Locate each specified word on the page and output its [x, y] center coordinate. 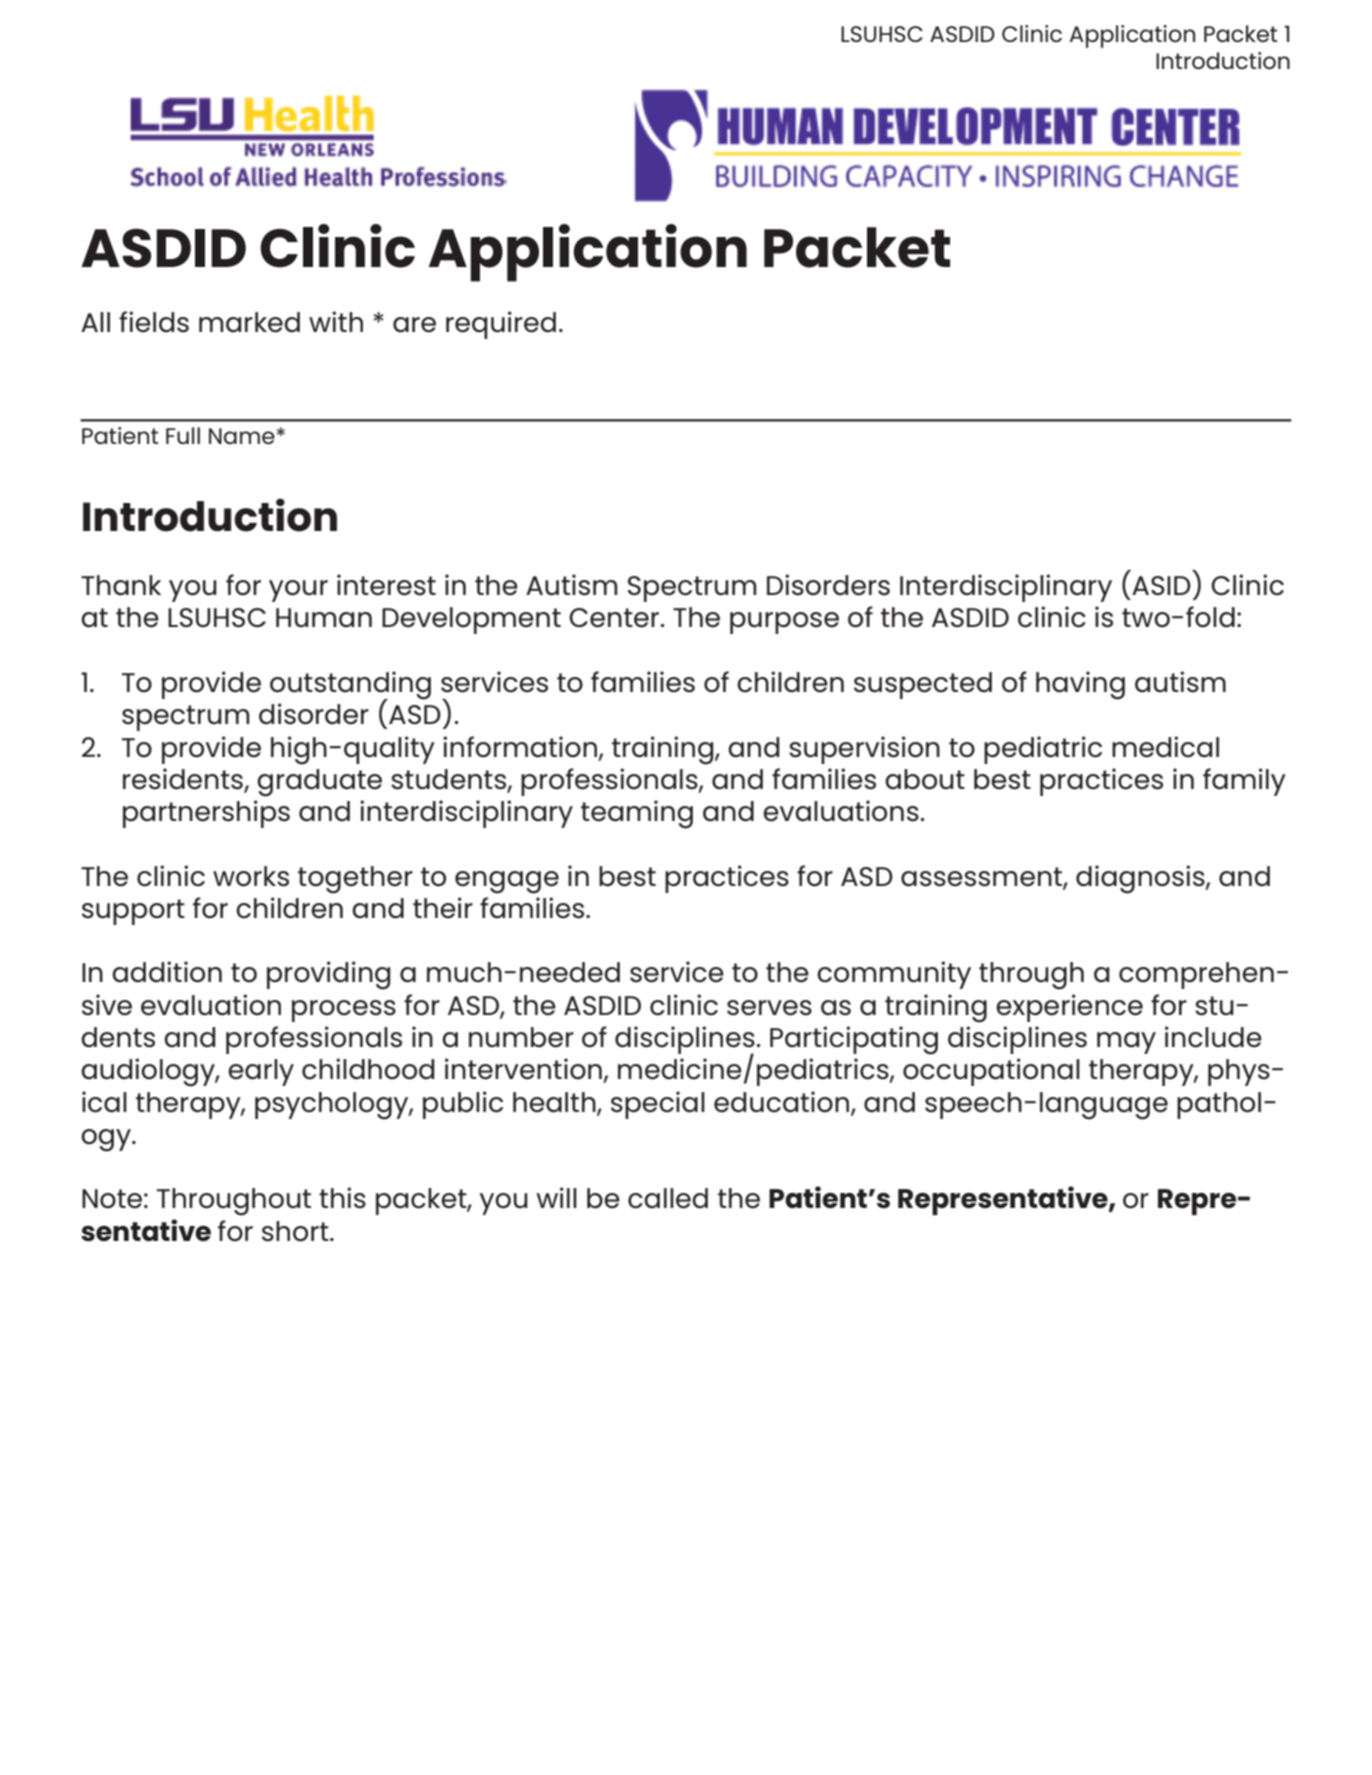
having [1080, 685]
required [501, 325]
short [296, 1231]
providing [329, 975]
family [1244, 782]
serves [769, 1008]
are [414, 325]
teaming [637, 814]
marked [249, 322]
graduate [319, 783]
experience [1069, 1008]
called [668, 1198]
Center [615, 618]
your [298, 591]
